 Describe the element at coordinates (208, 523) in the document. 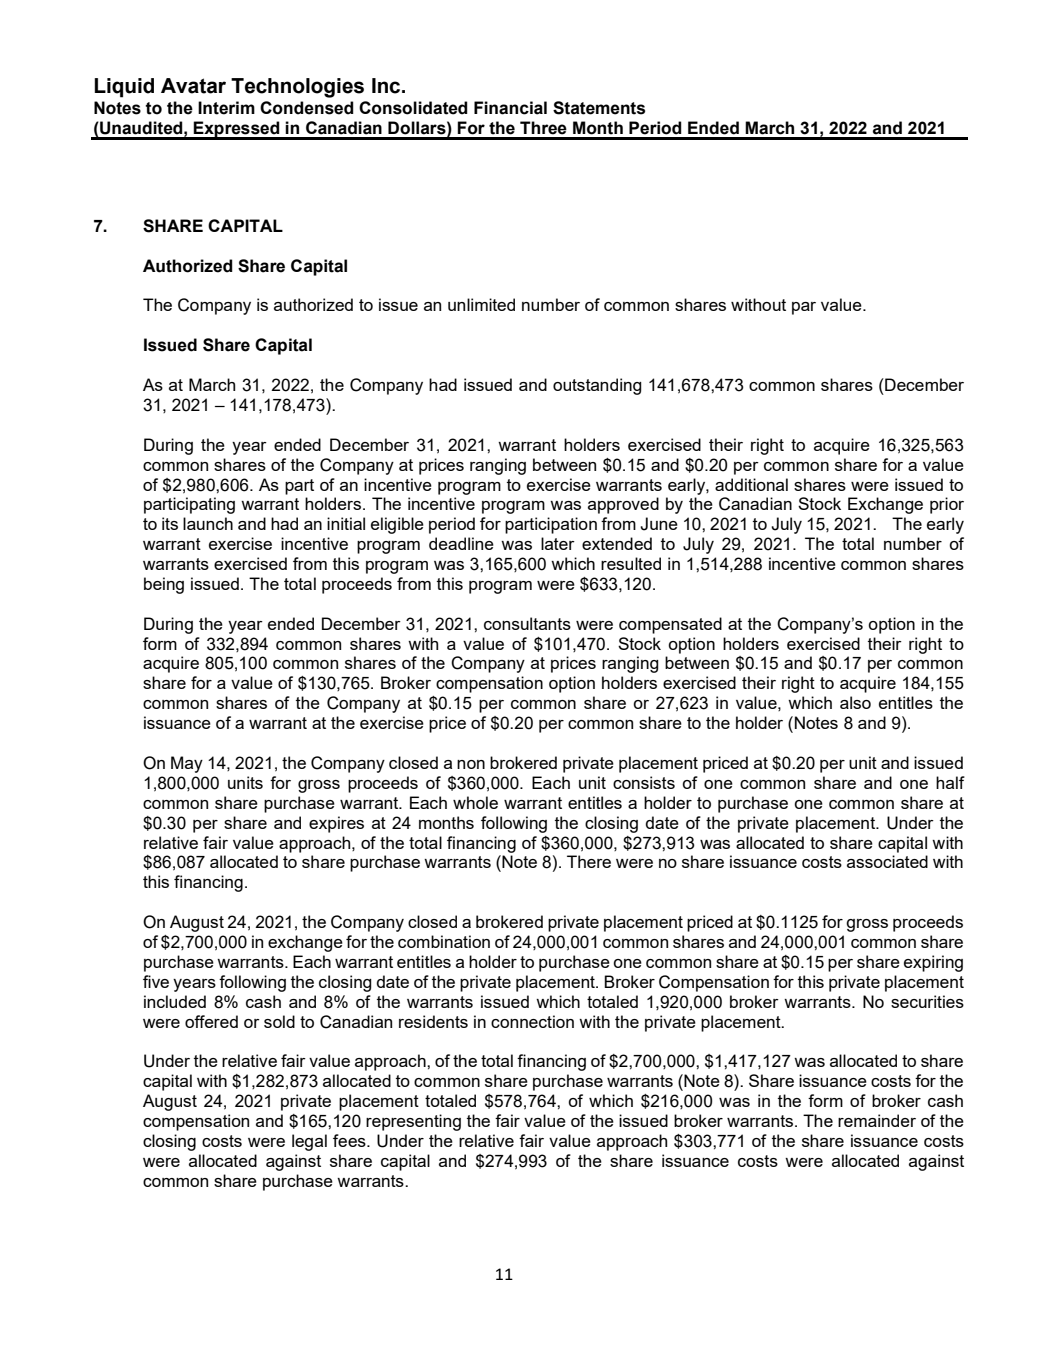

I see `launch` at that location.
